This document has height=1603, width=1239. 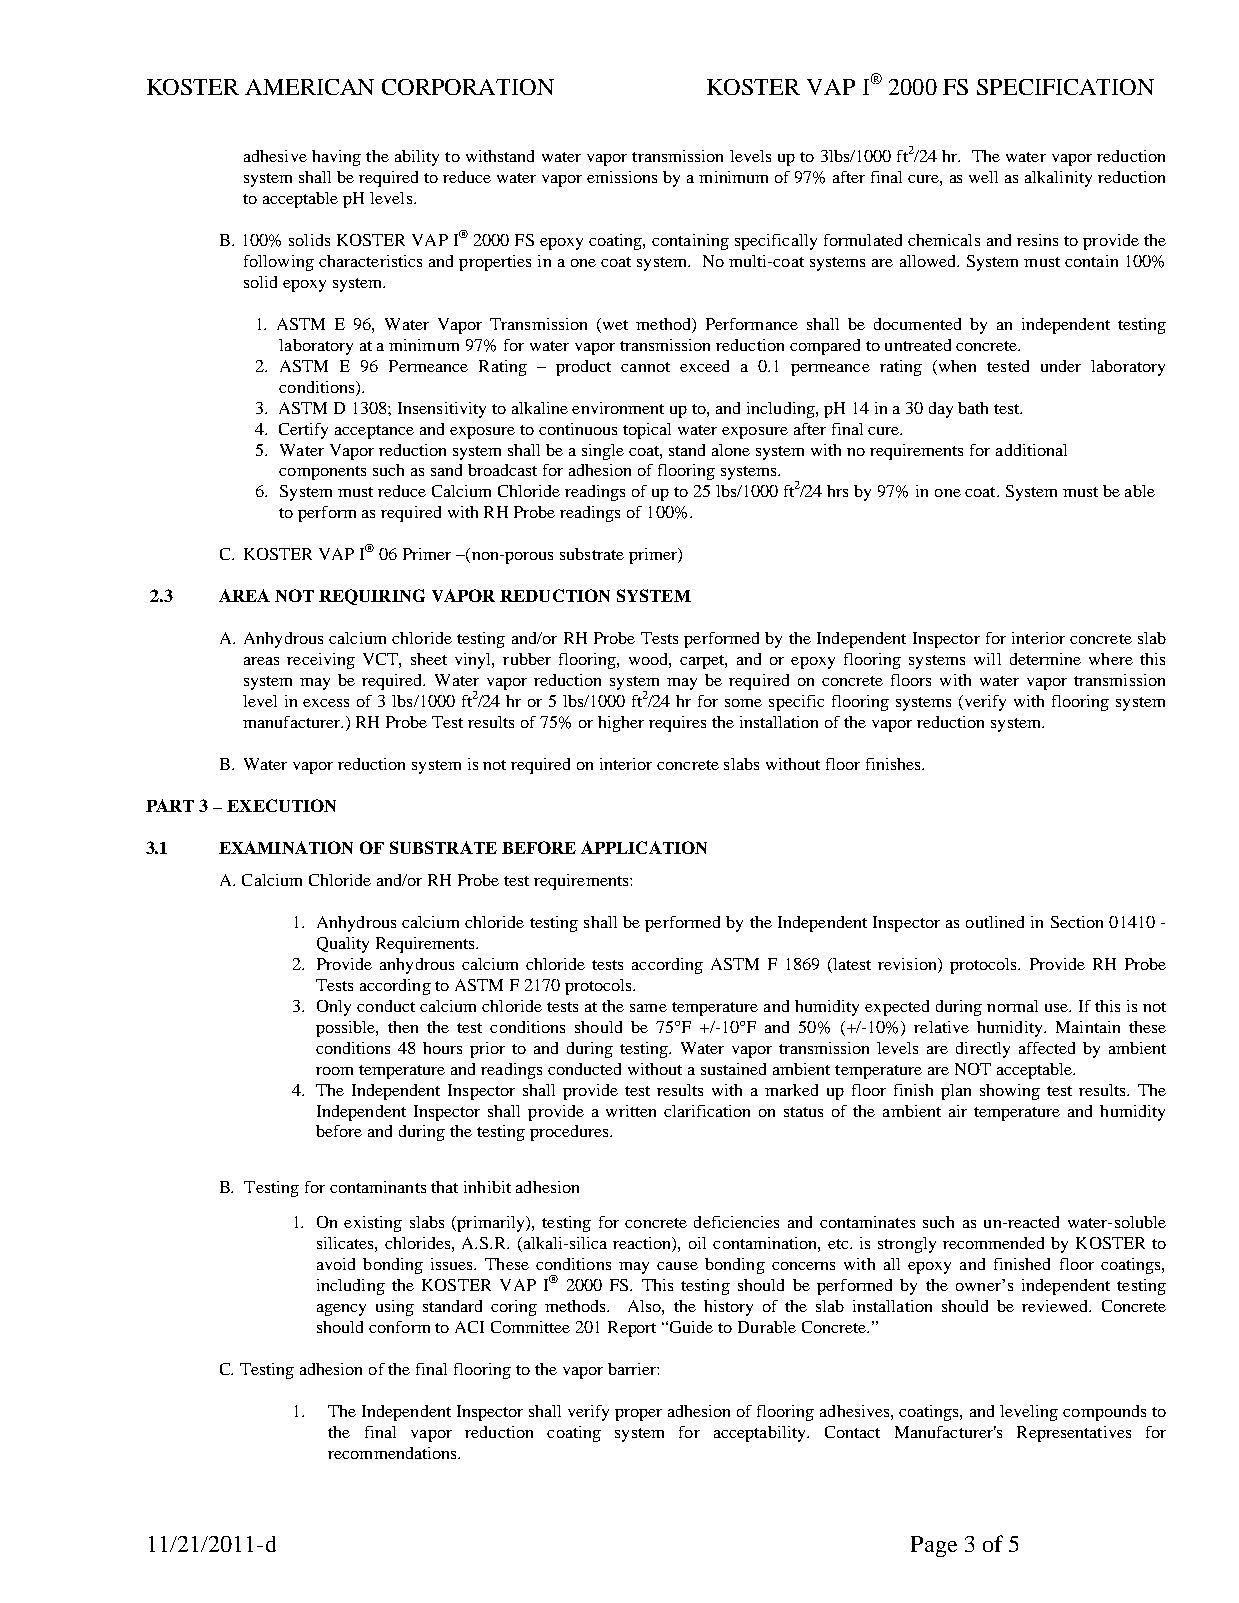 I want to click on recommendations, so click(x=393, y=1453).
